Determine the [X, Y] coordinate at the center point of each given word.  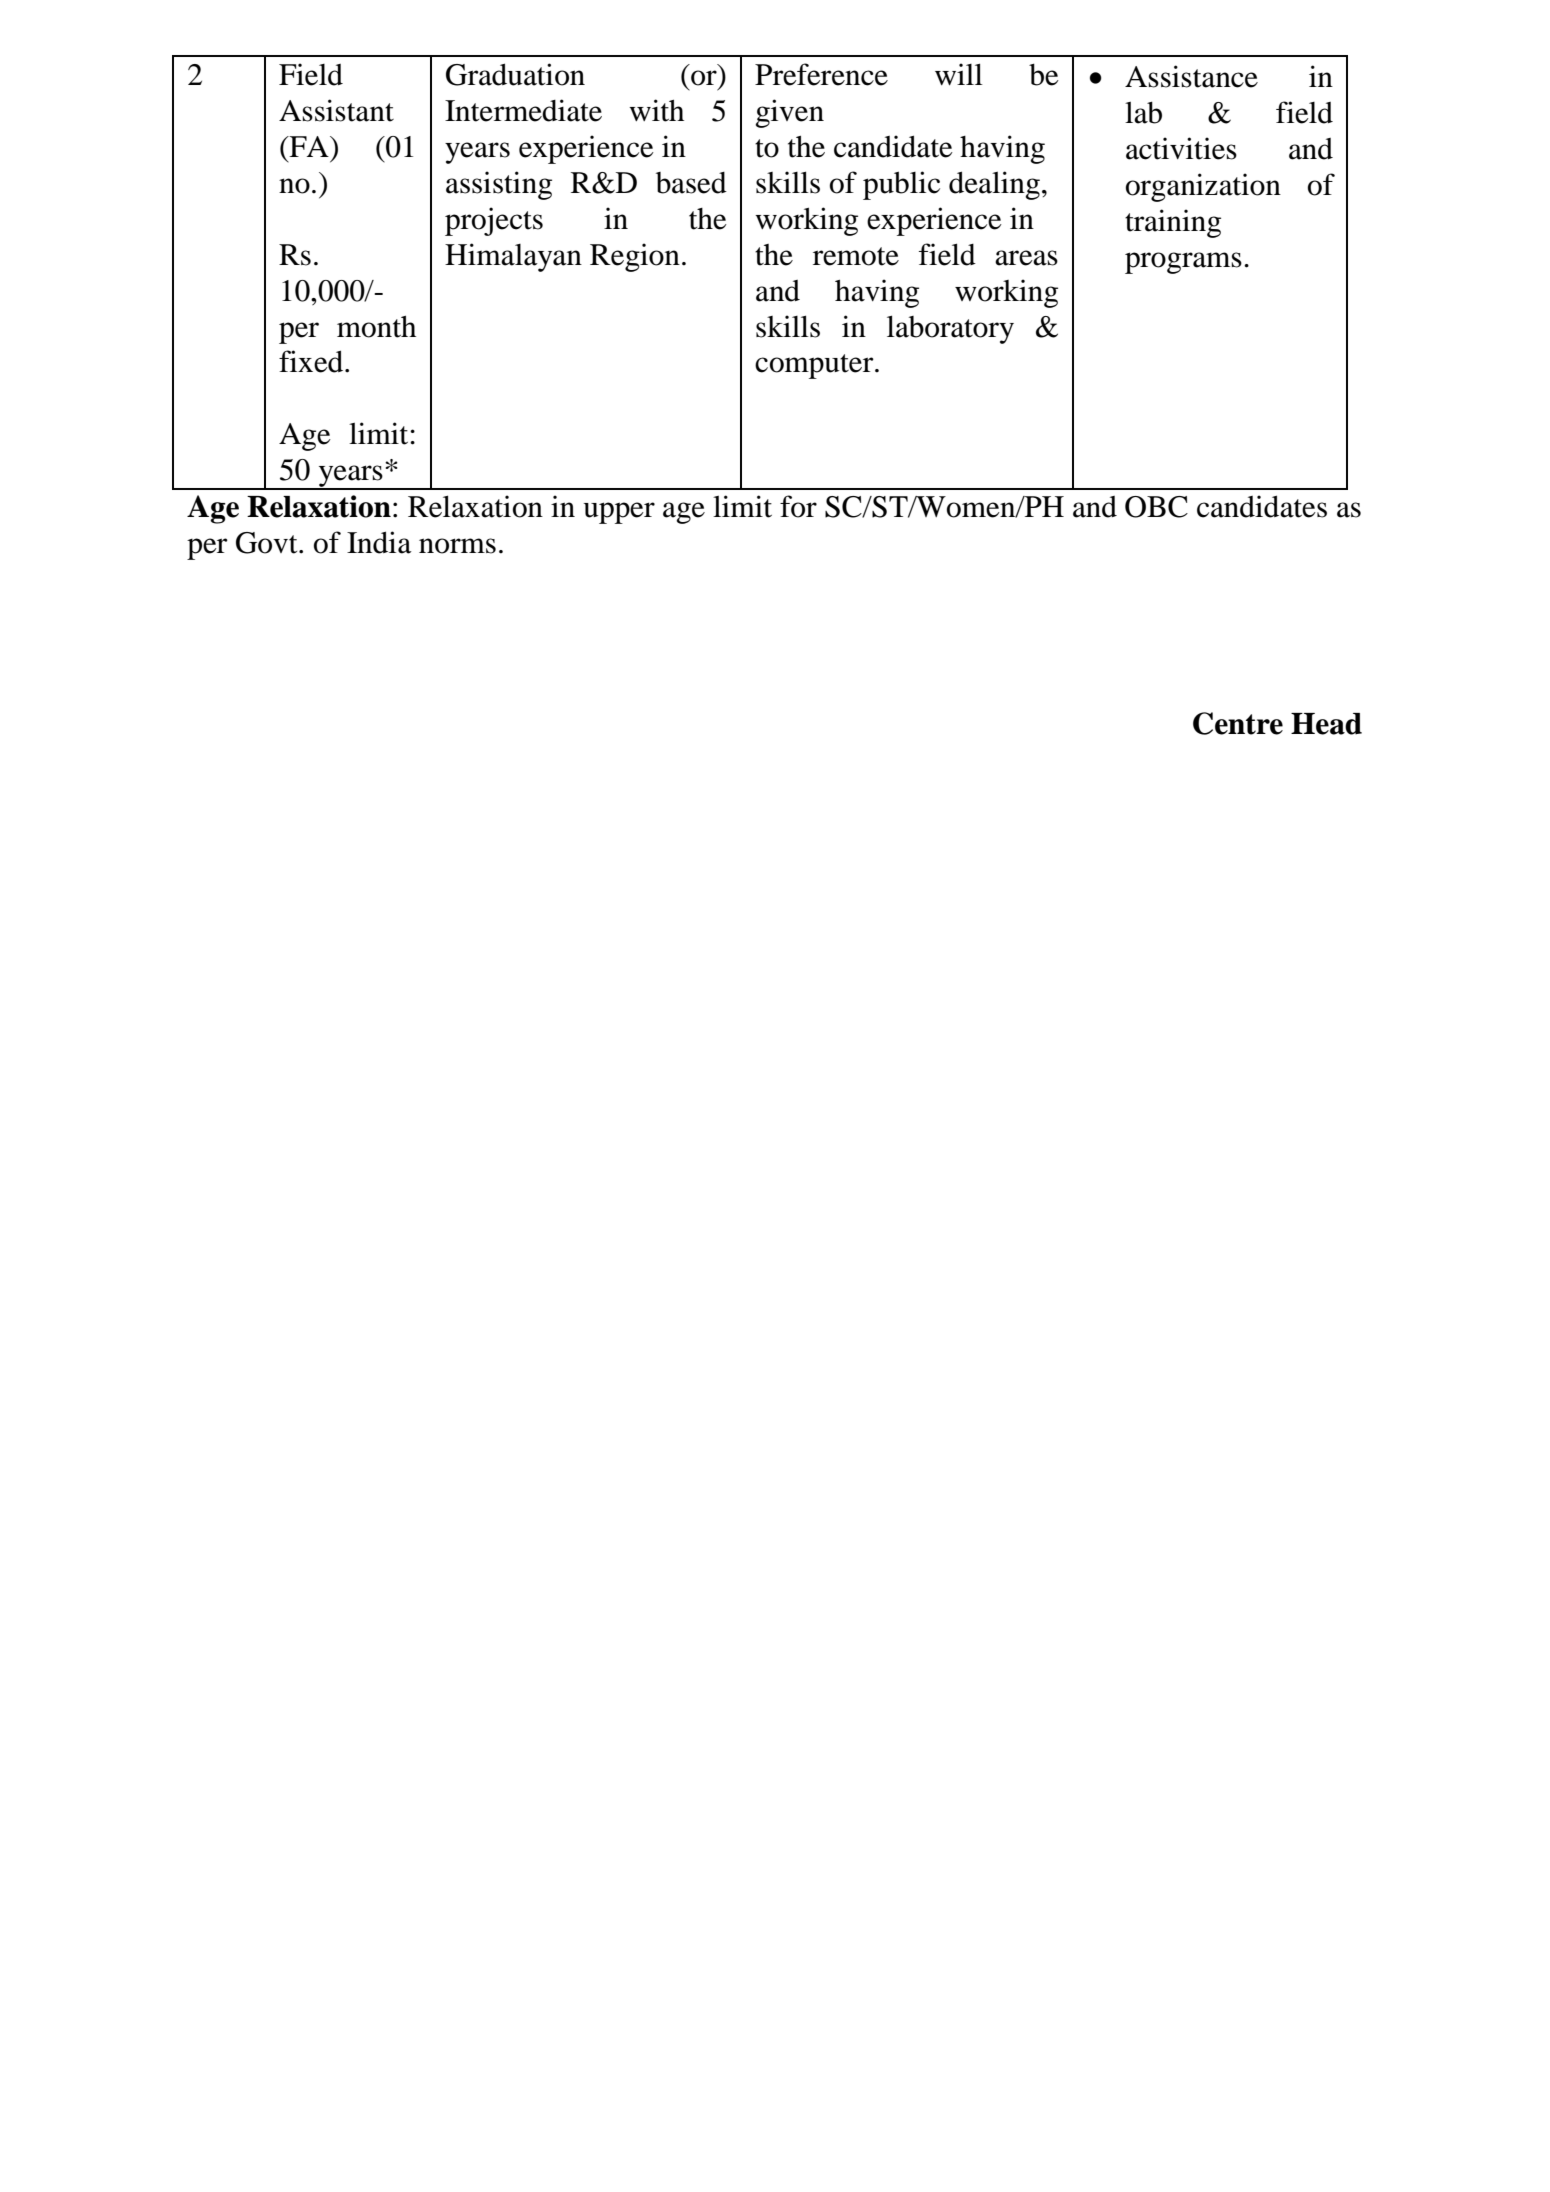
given [789, 113]
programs [1183, 263]
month [376, 326]
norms [457, 546]
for [798, 506]
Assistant [336, 110]
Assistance [1191, 76]
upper [619, 513]
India [379, 542]
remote [856, 256]
